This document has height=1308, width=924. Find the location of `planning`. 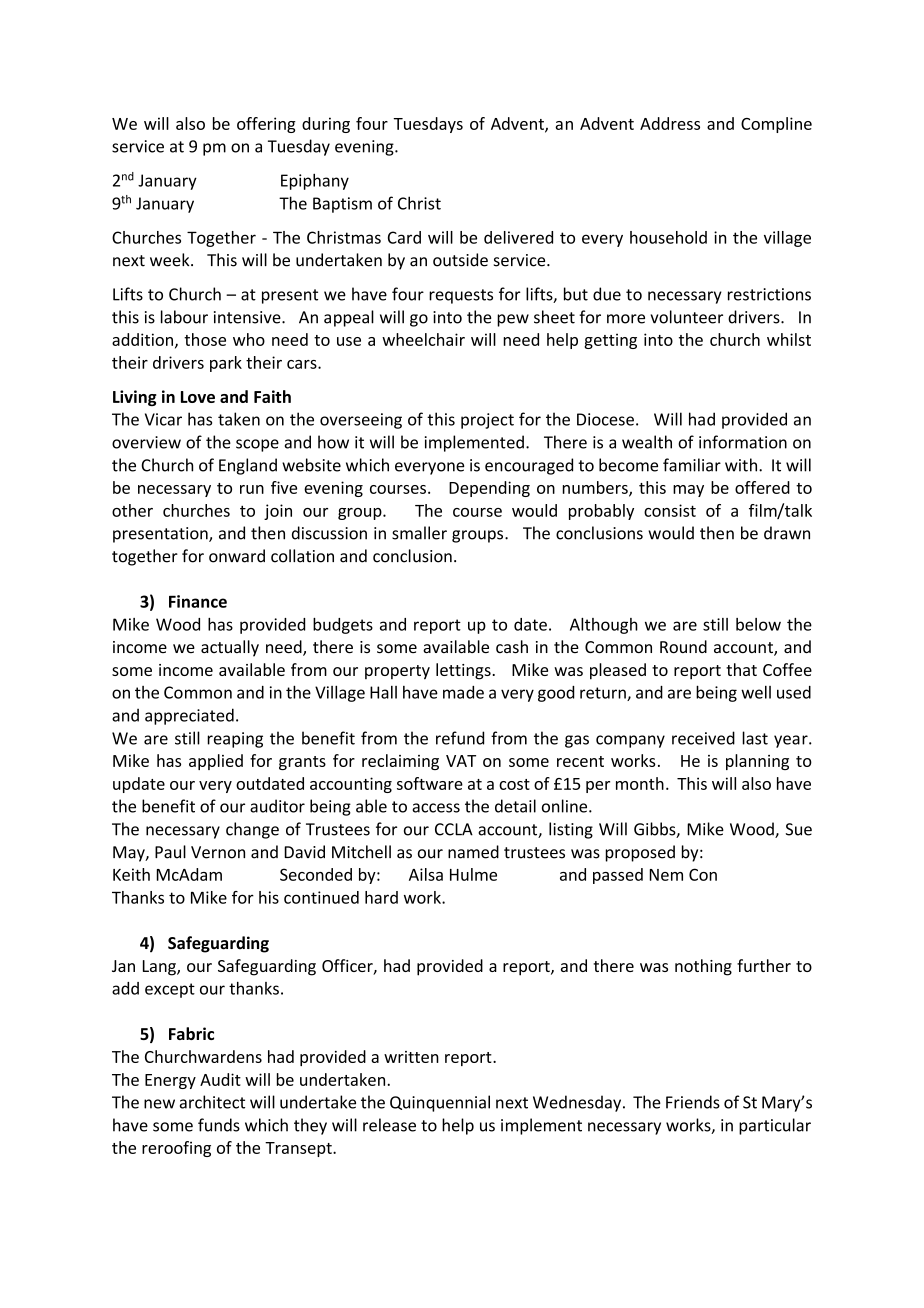

planning is located at coordinates (757, 762).
